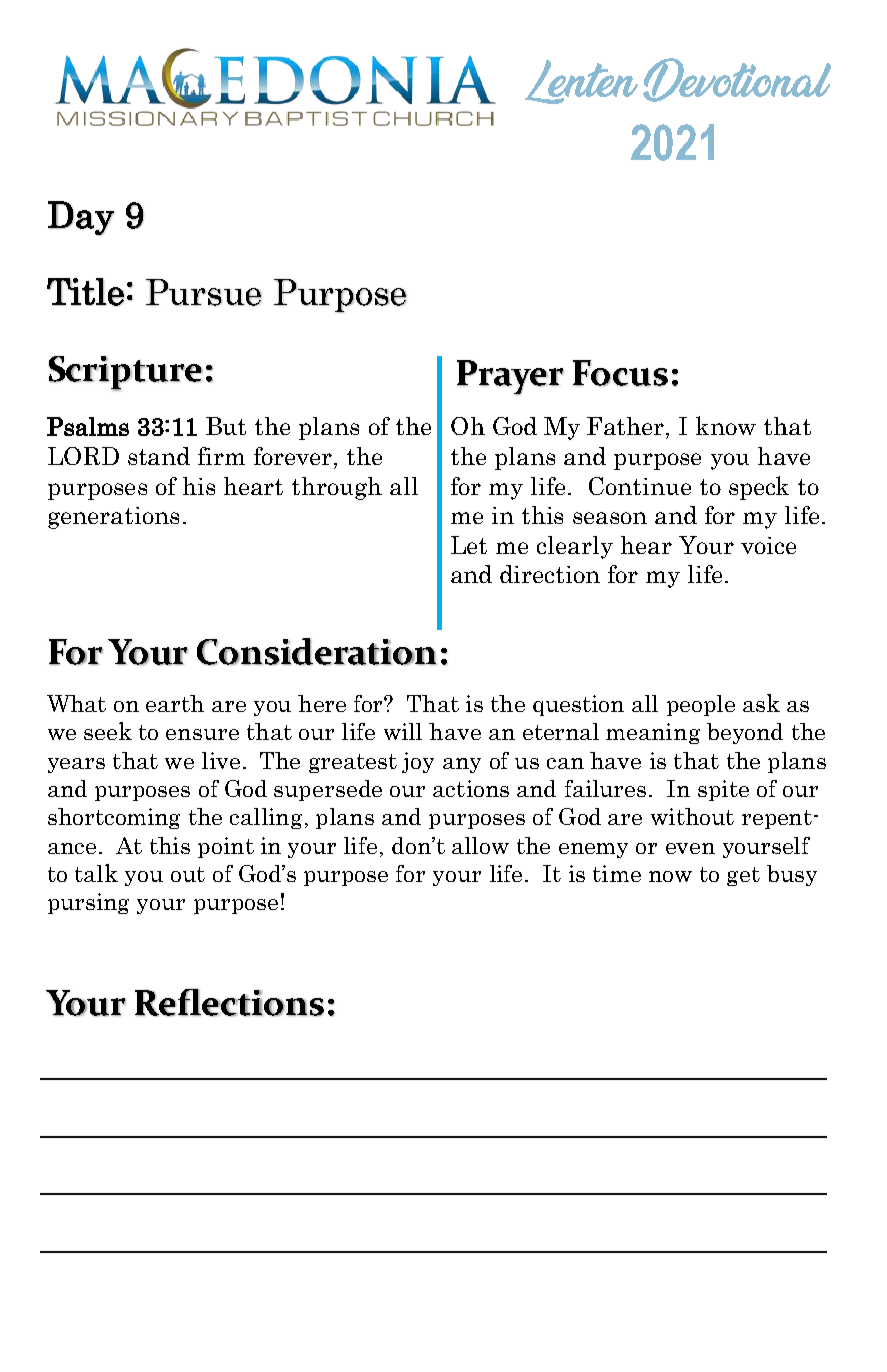 This screenshot has height=1372, width=887. Describe the element at coordinates (701, 705) in the screenshot. I see `people` at that location.
